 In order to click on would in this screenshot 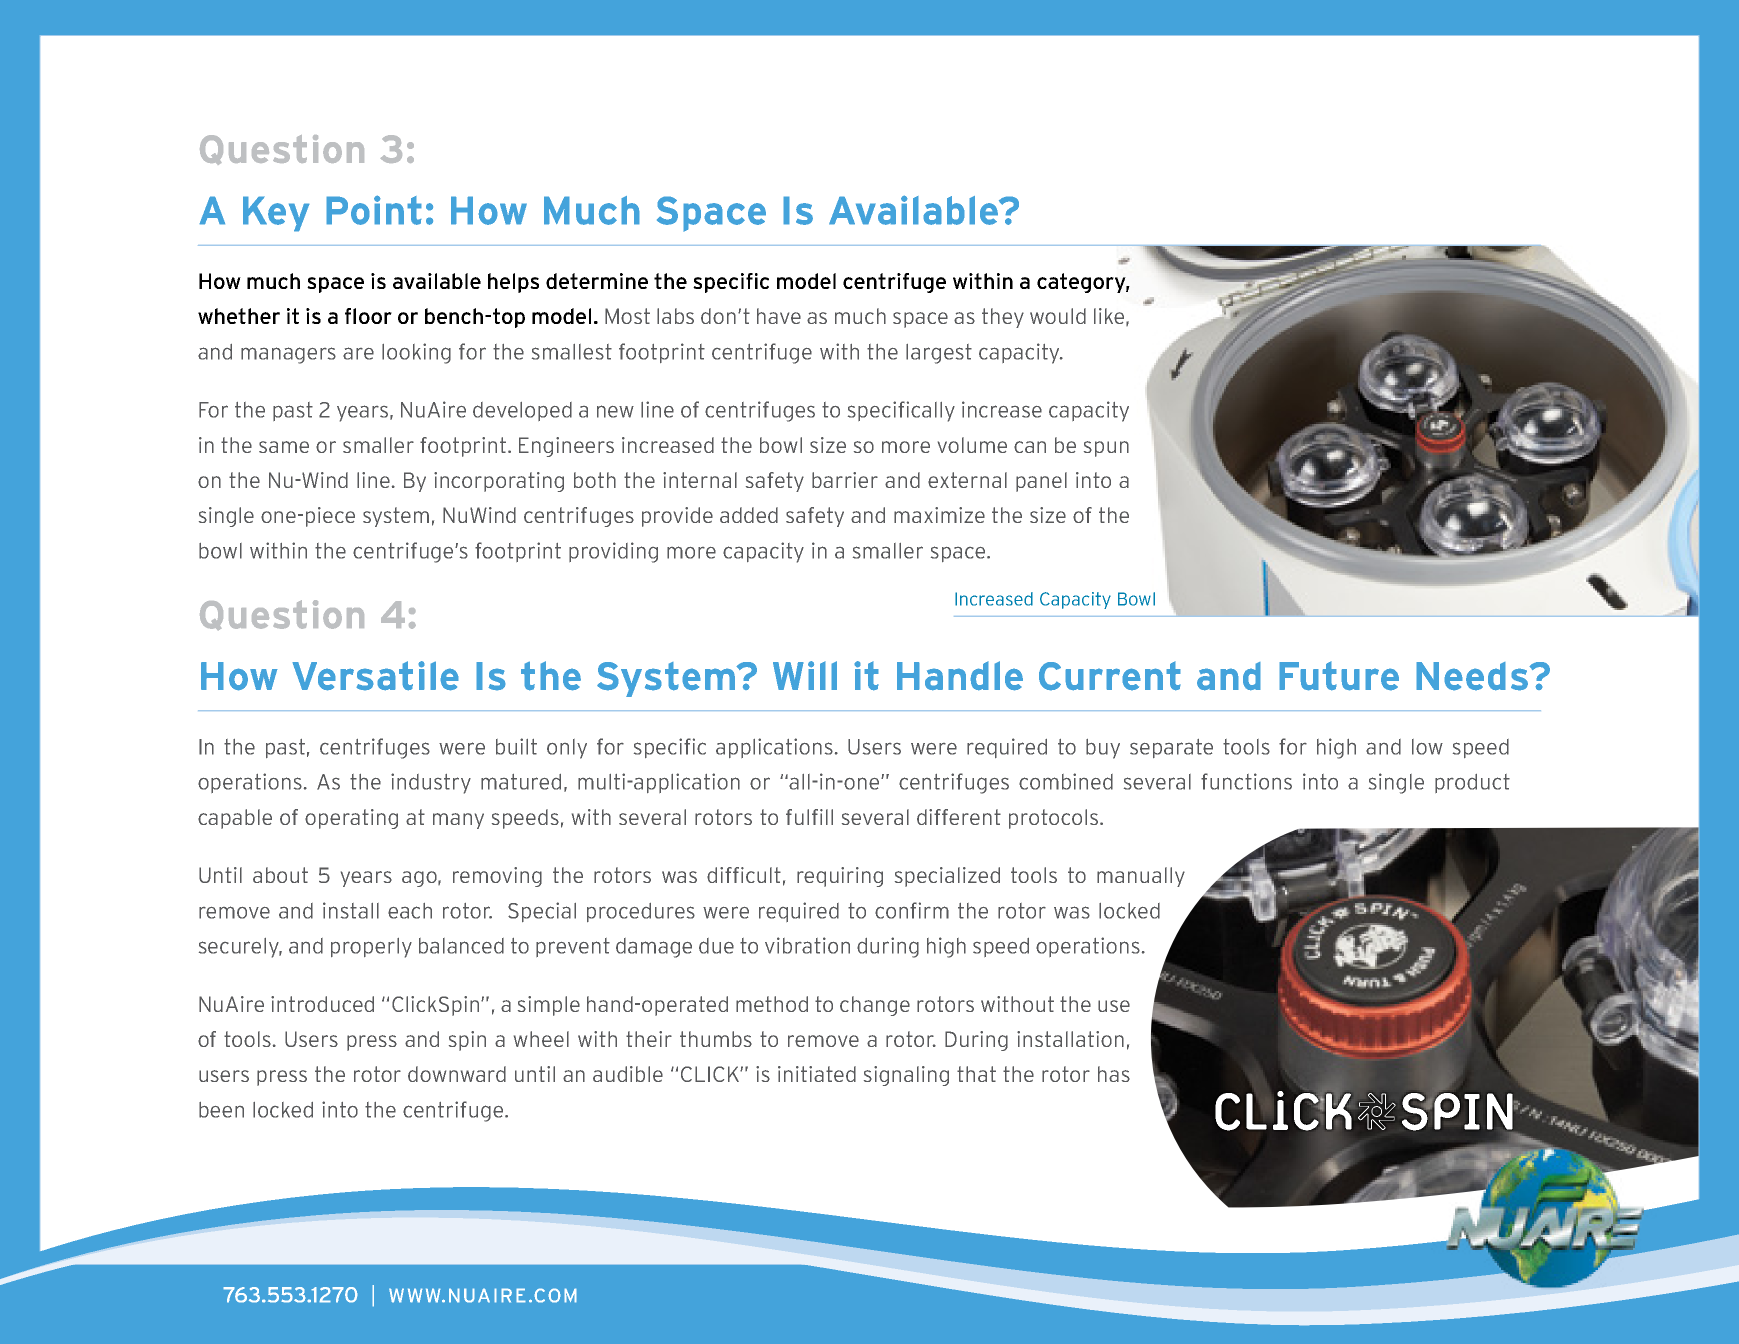, I will do `click(1058, 316)`.
